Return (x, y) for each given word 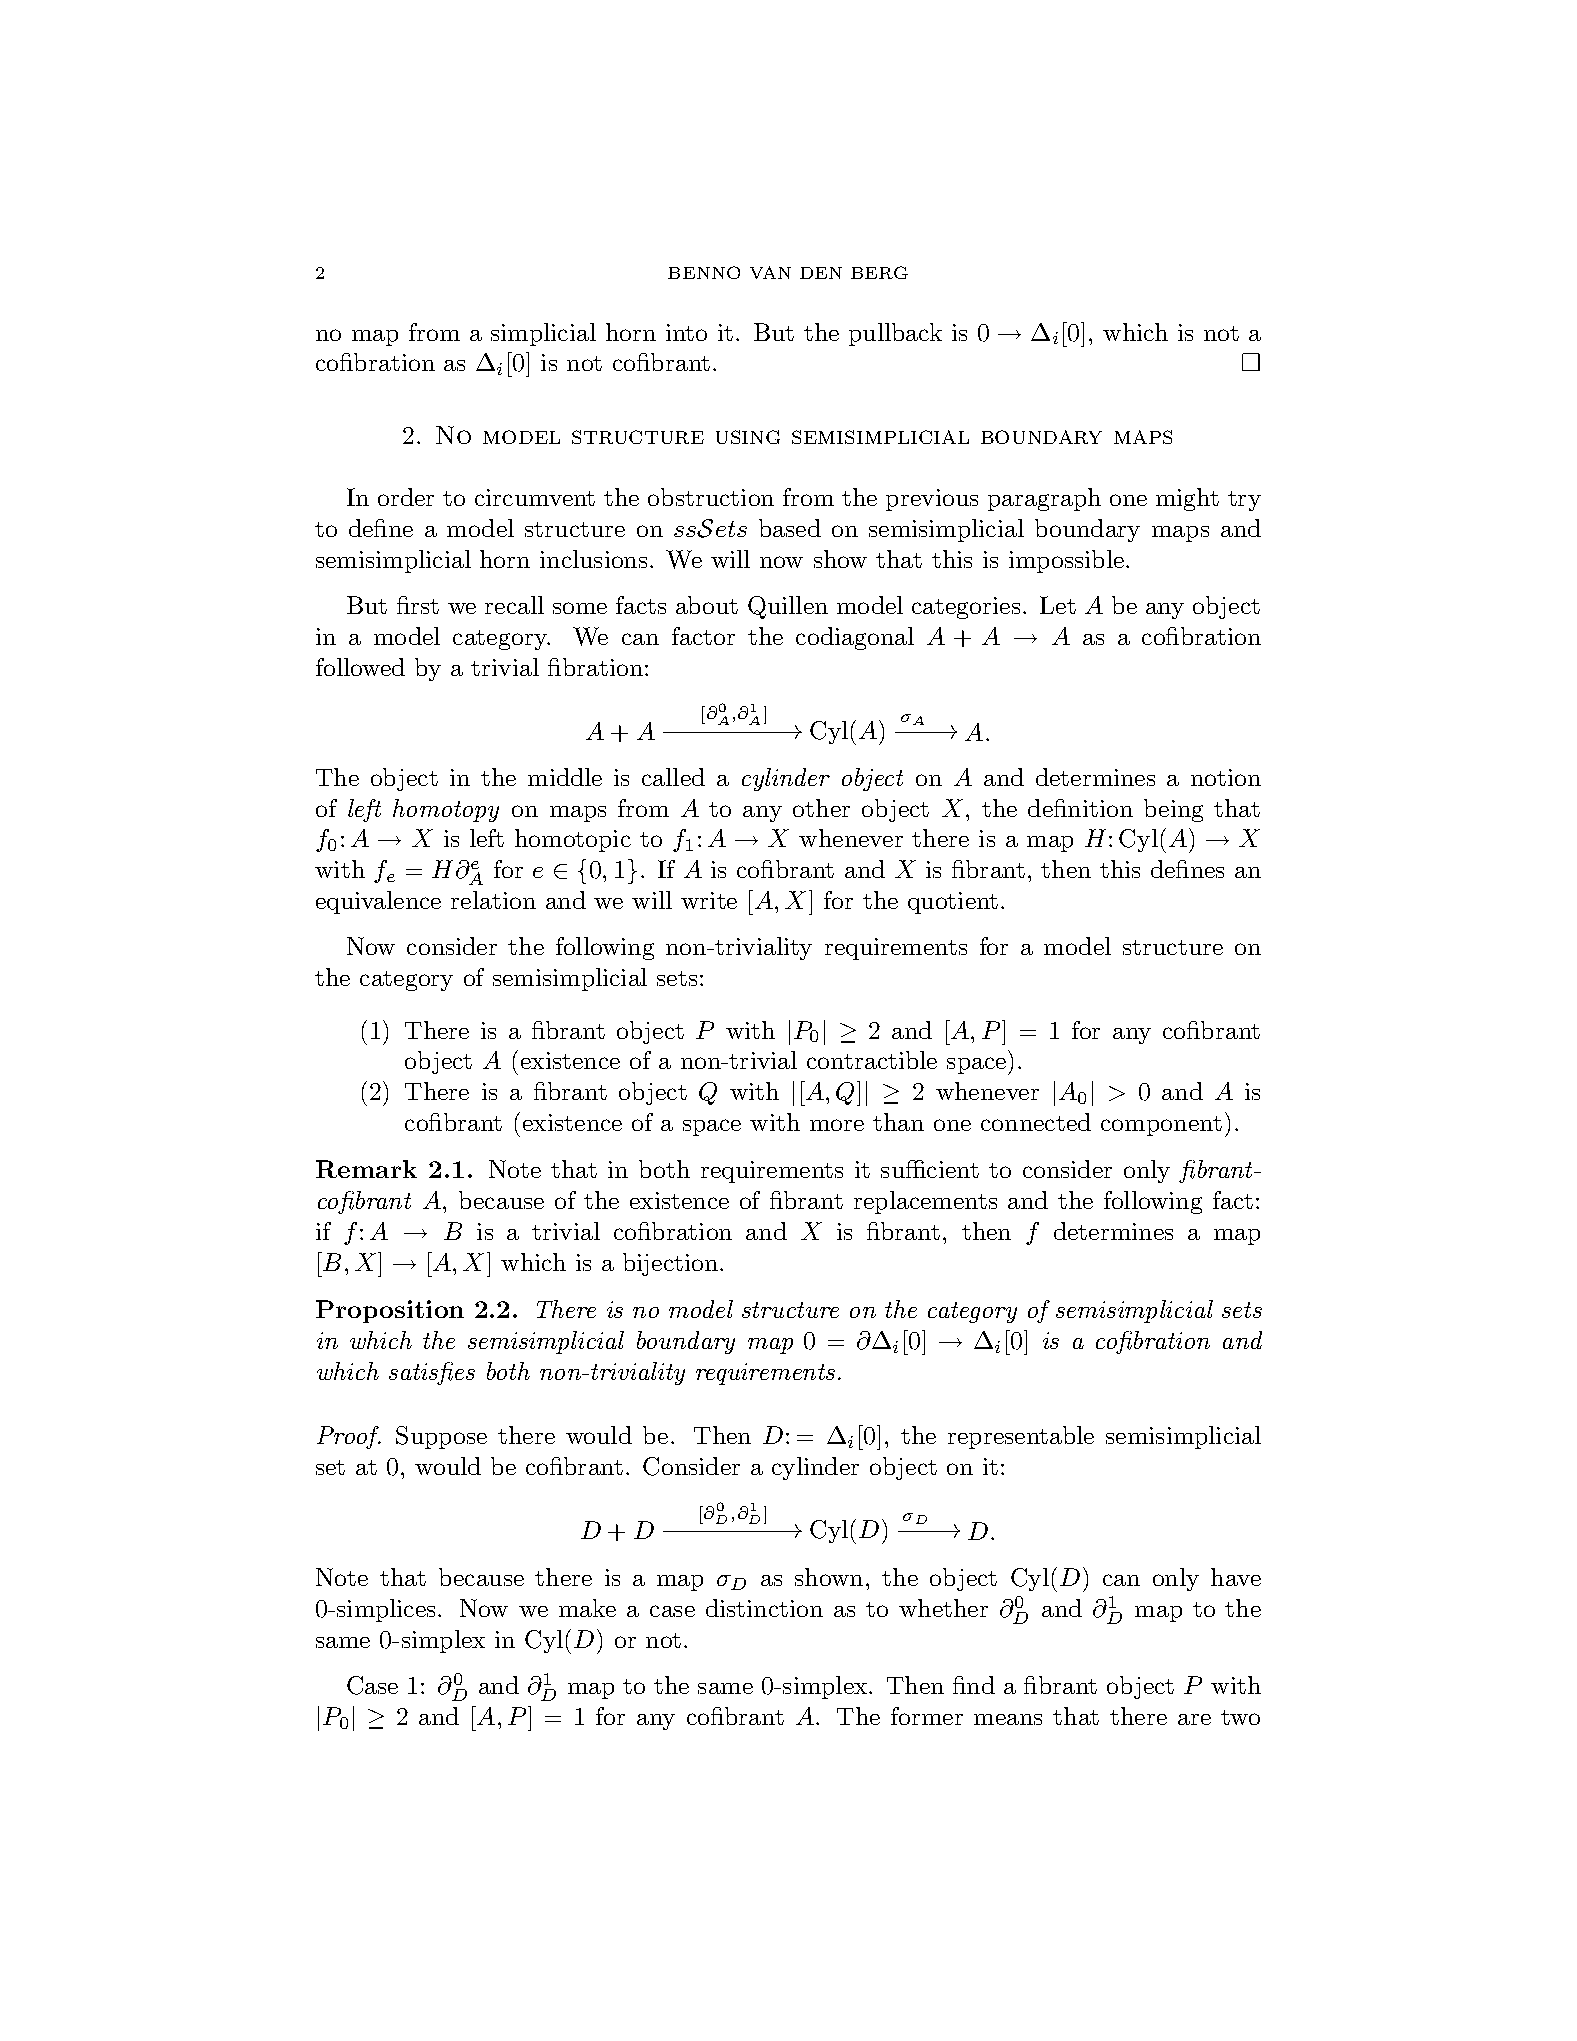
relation (493, 900)
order (406, 497)
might (1187, 499)
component (1161, 1126)
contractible (872, 1060)
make (587, 1608)
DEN (821, 273)
